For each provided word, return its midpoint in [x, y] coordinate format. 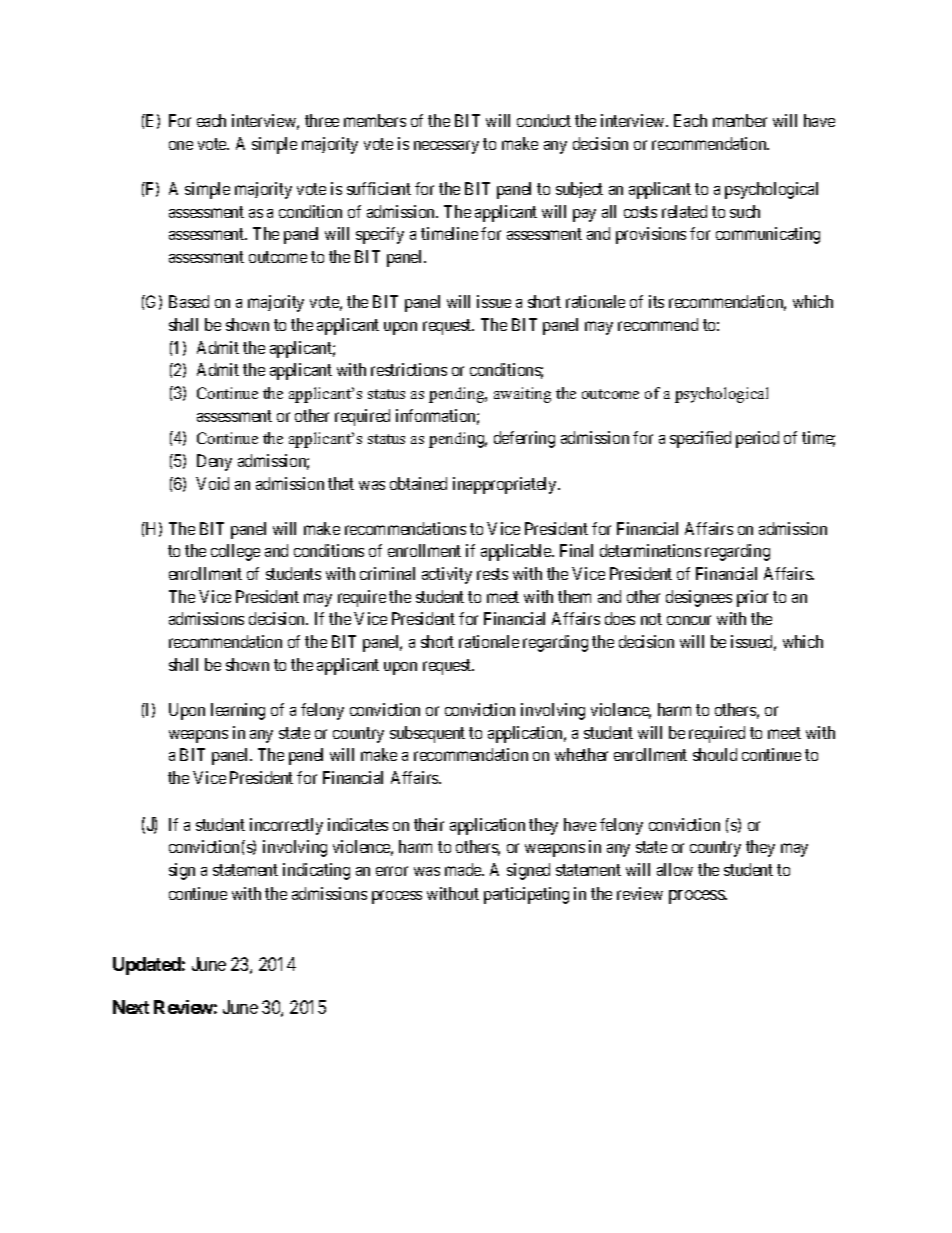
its [656, 301]
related [684, 211]
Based [189, 301]
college [235, 552]
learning [238, 711]
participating [526, 895]
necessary [446, 147]
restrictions [409, 369]
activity [447, 575]
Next [131, 1007]
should [715, 754]
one [181, 145]
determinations [650, 550]
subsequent [427, 734]
